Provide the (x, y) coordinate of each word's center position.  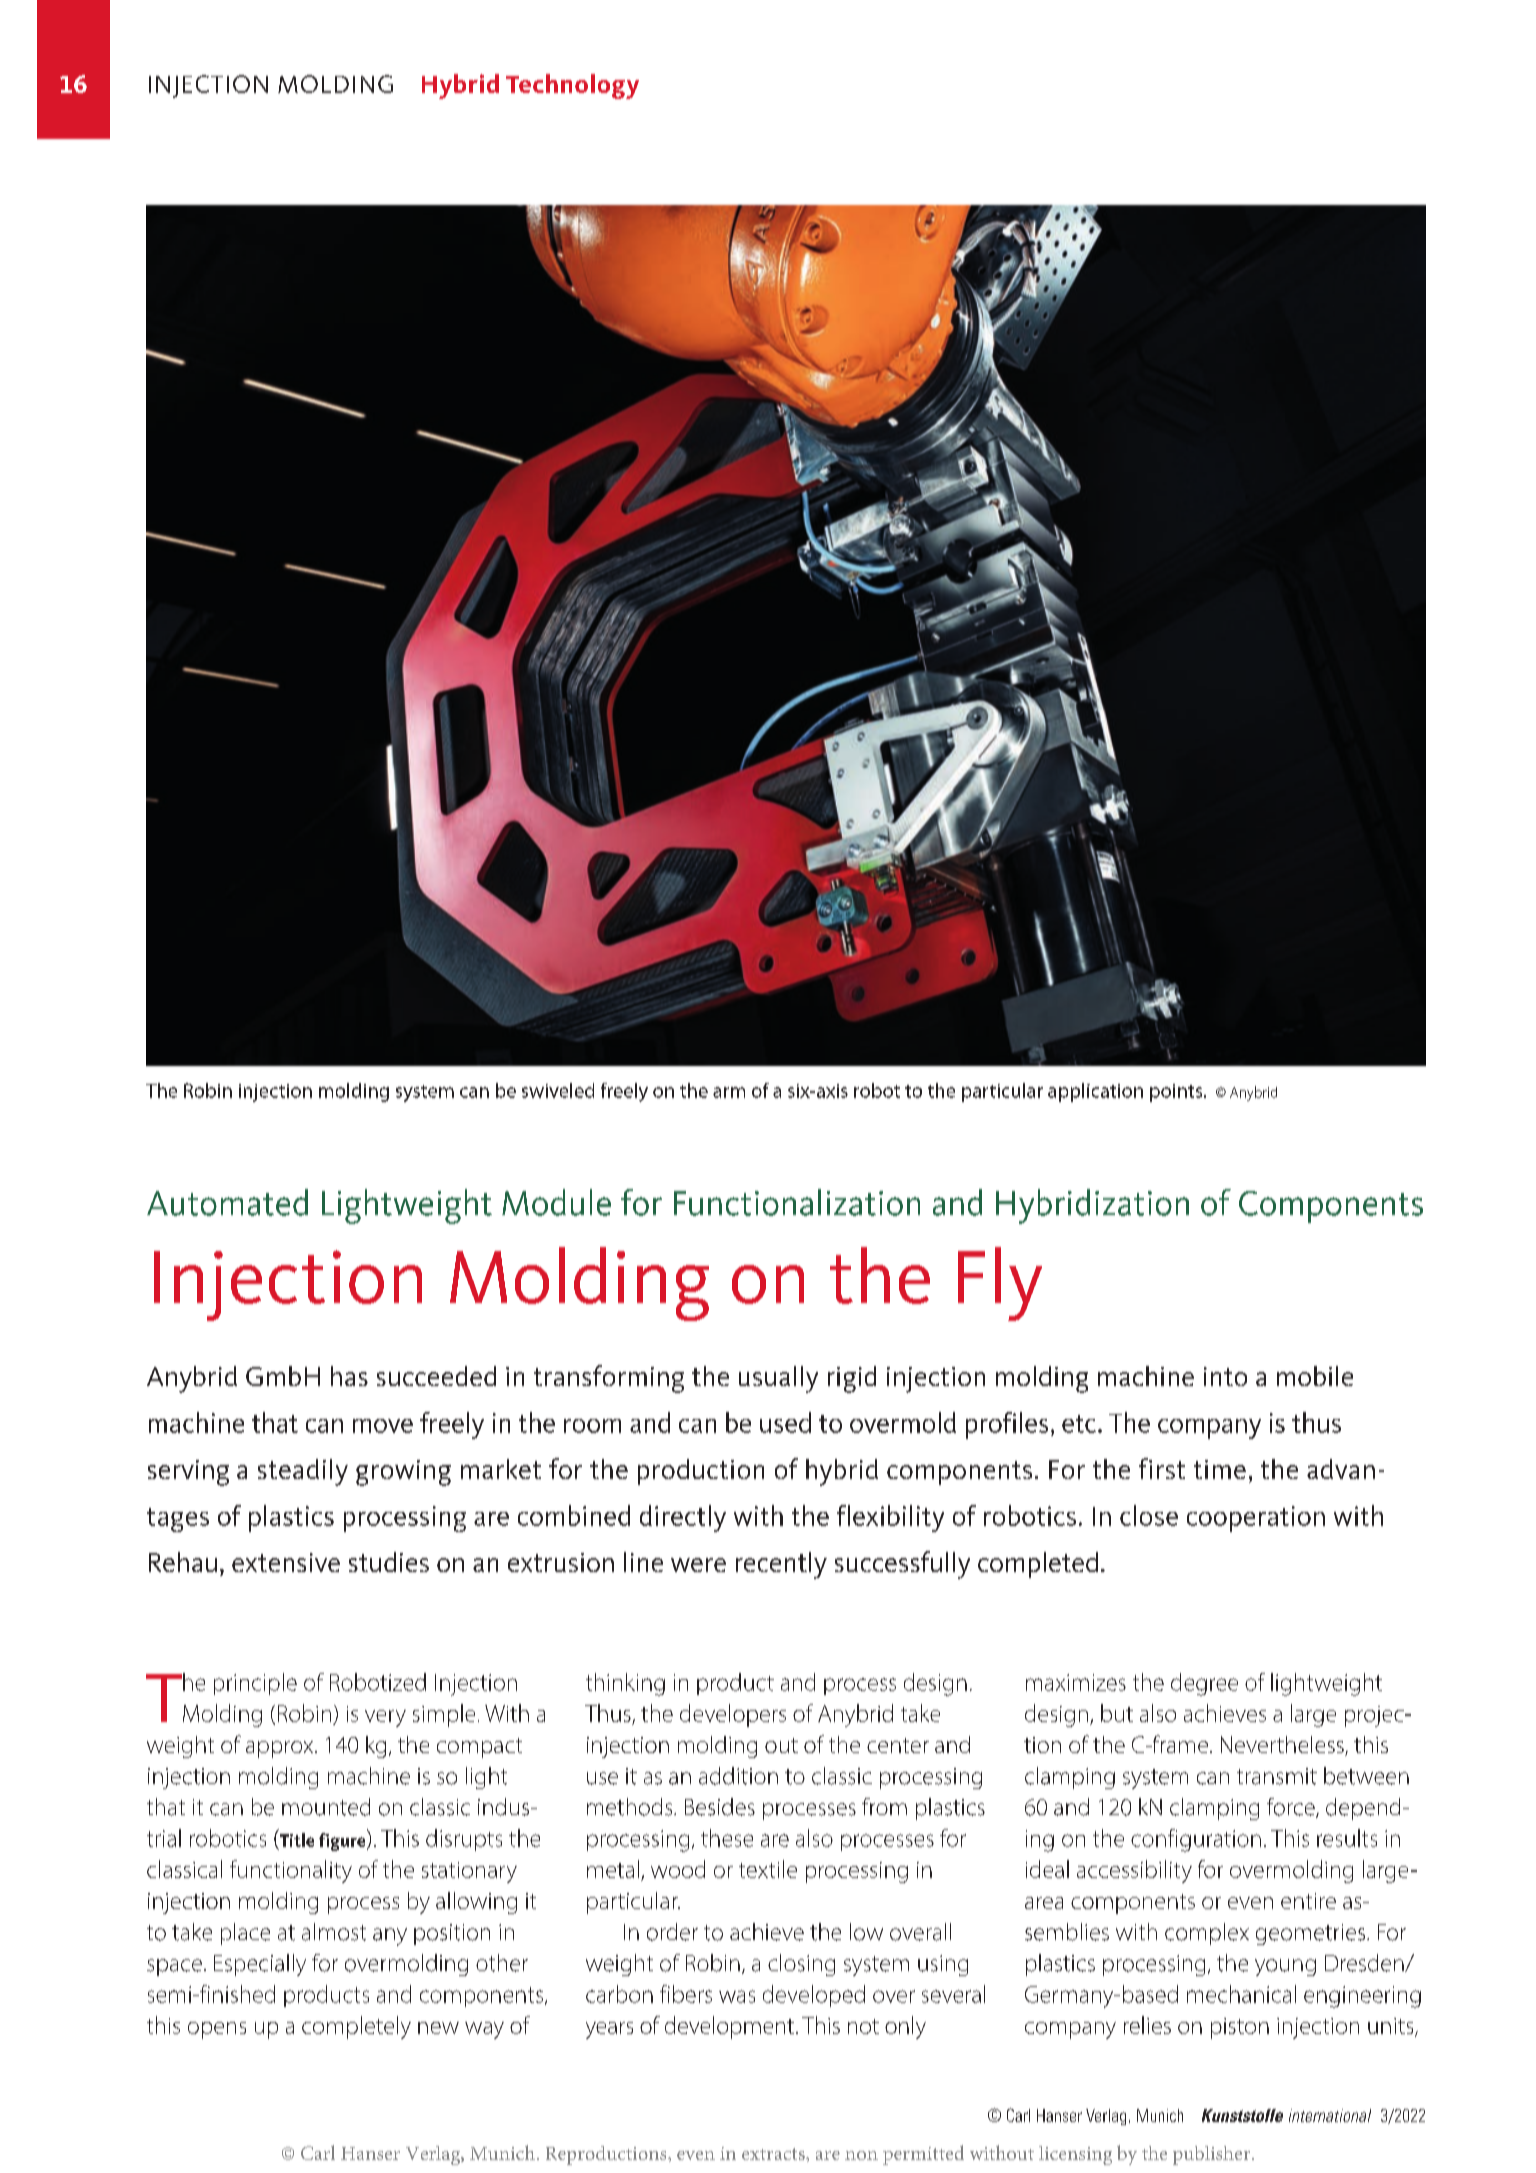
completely (356, 2027)
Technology (572, 86)
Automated (227, 1202)
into (1225, 1376)
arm (729, 1092)
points (1177, 1093)
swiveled (558, 1090)
